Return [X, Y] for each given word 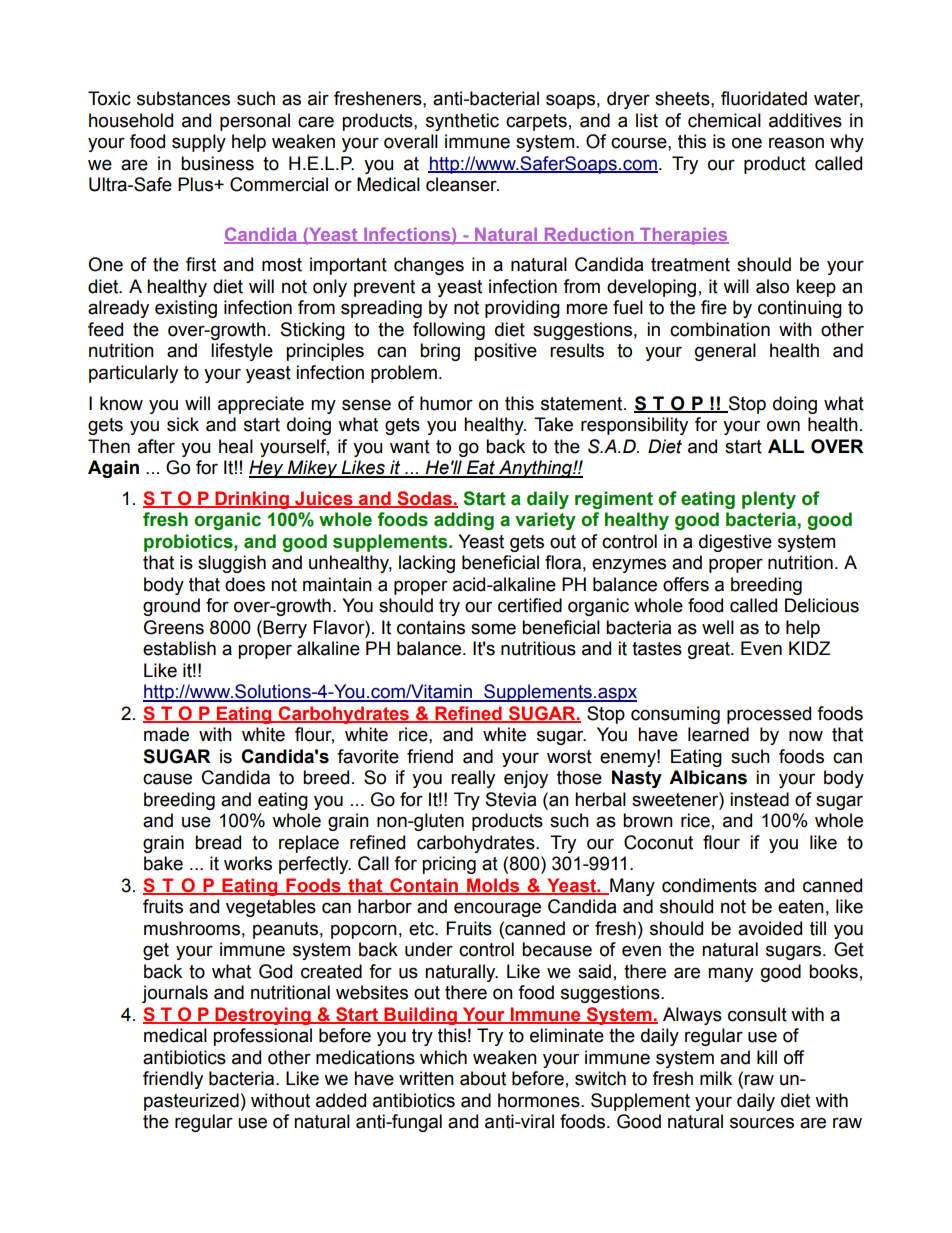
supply [199, 143]
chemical [724, 120]
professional [262, 1037]
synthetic [462, 122]
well [718, 627]
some [493, 629]
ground [171, 607]
